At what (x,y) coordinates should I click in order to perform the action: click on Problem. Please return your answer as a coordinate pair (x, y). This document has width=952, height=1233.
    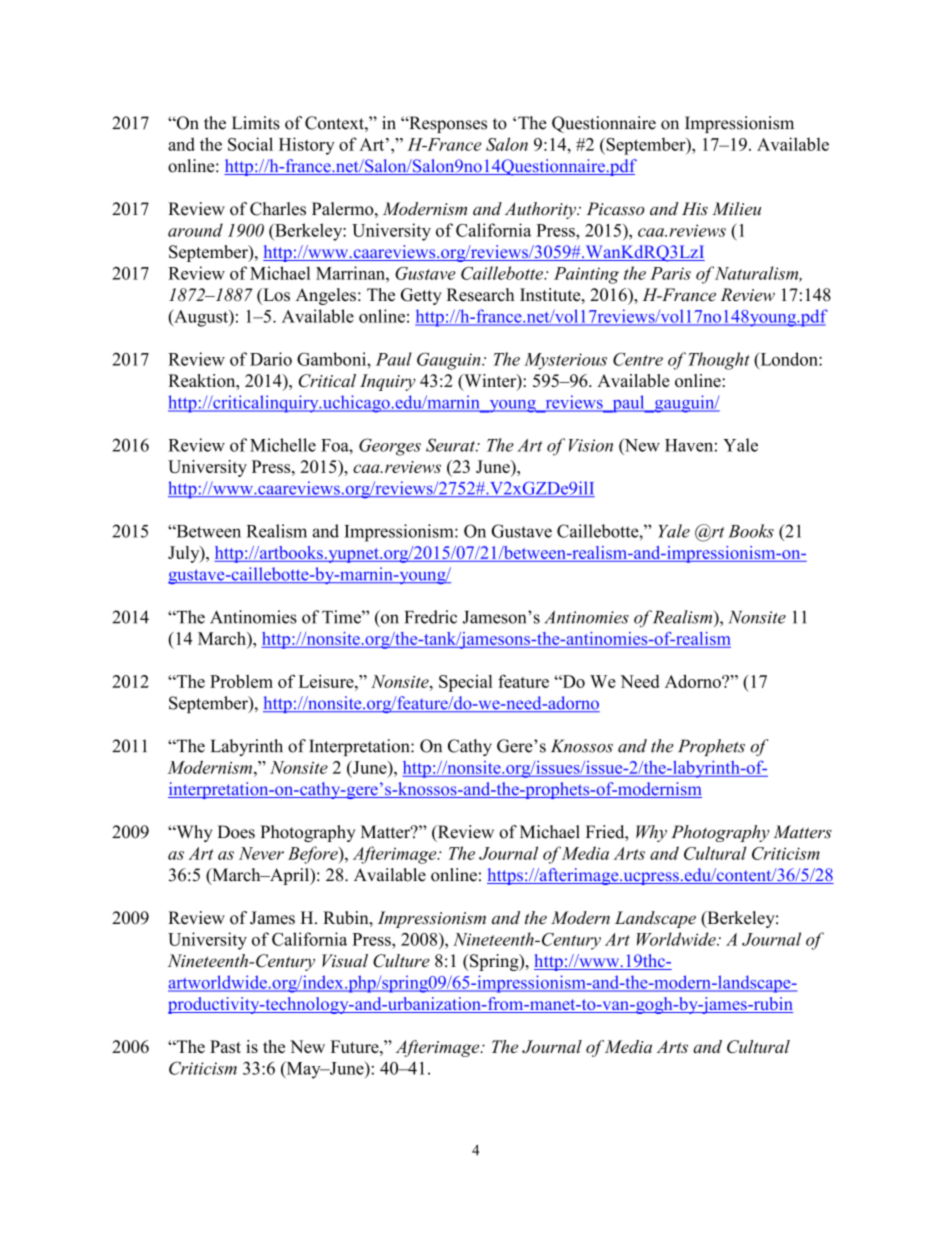
    Looking at the image, I should click on (241, 681).
